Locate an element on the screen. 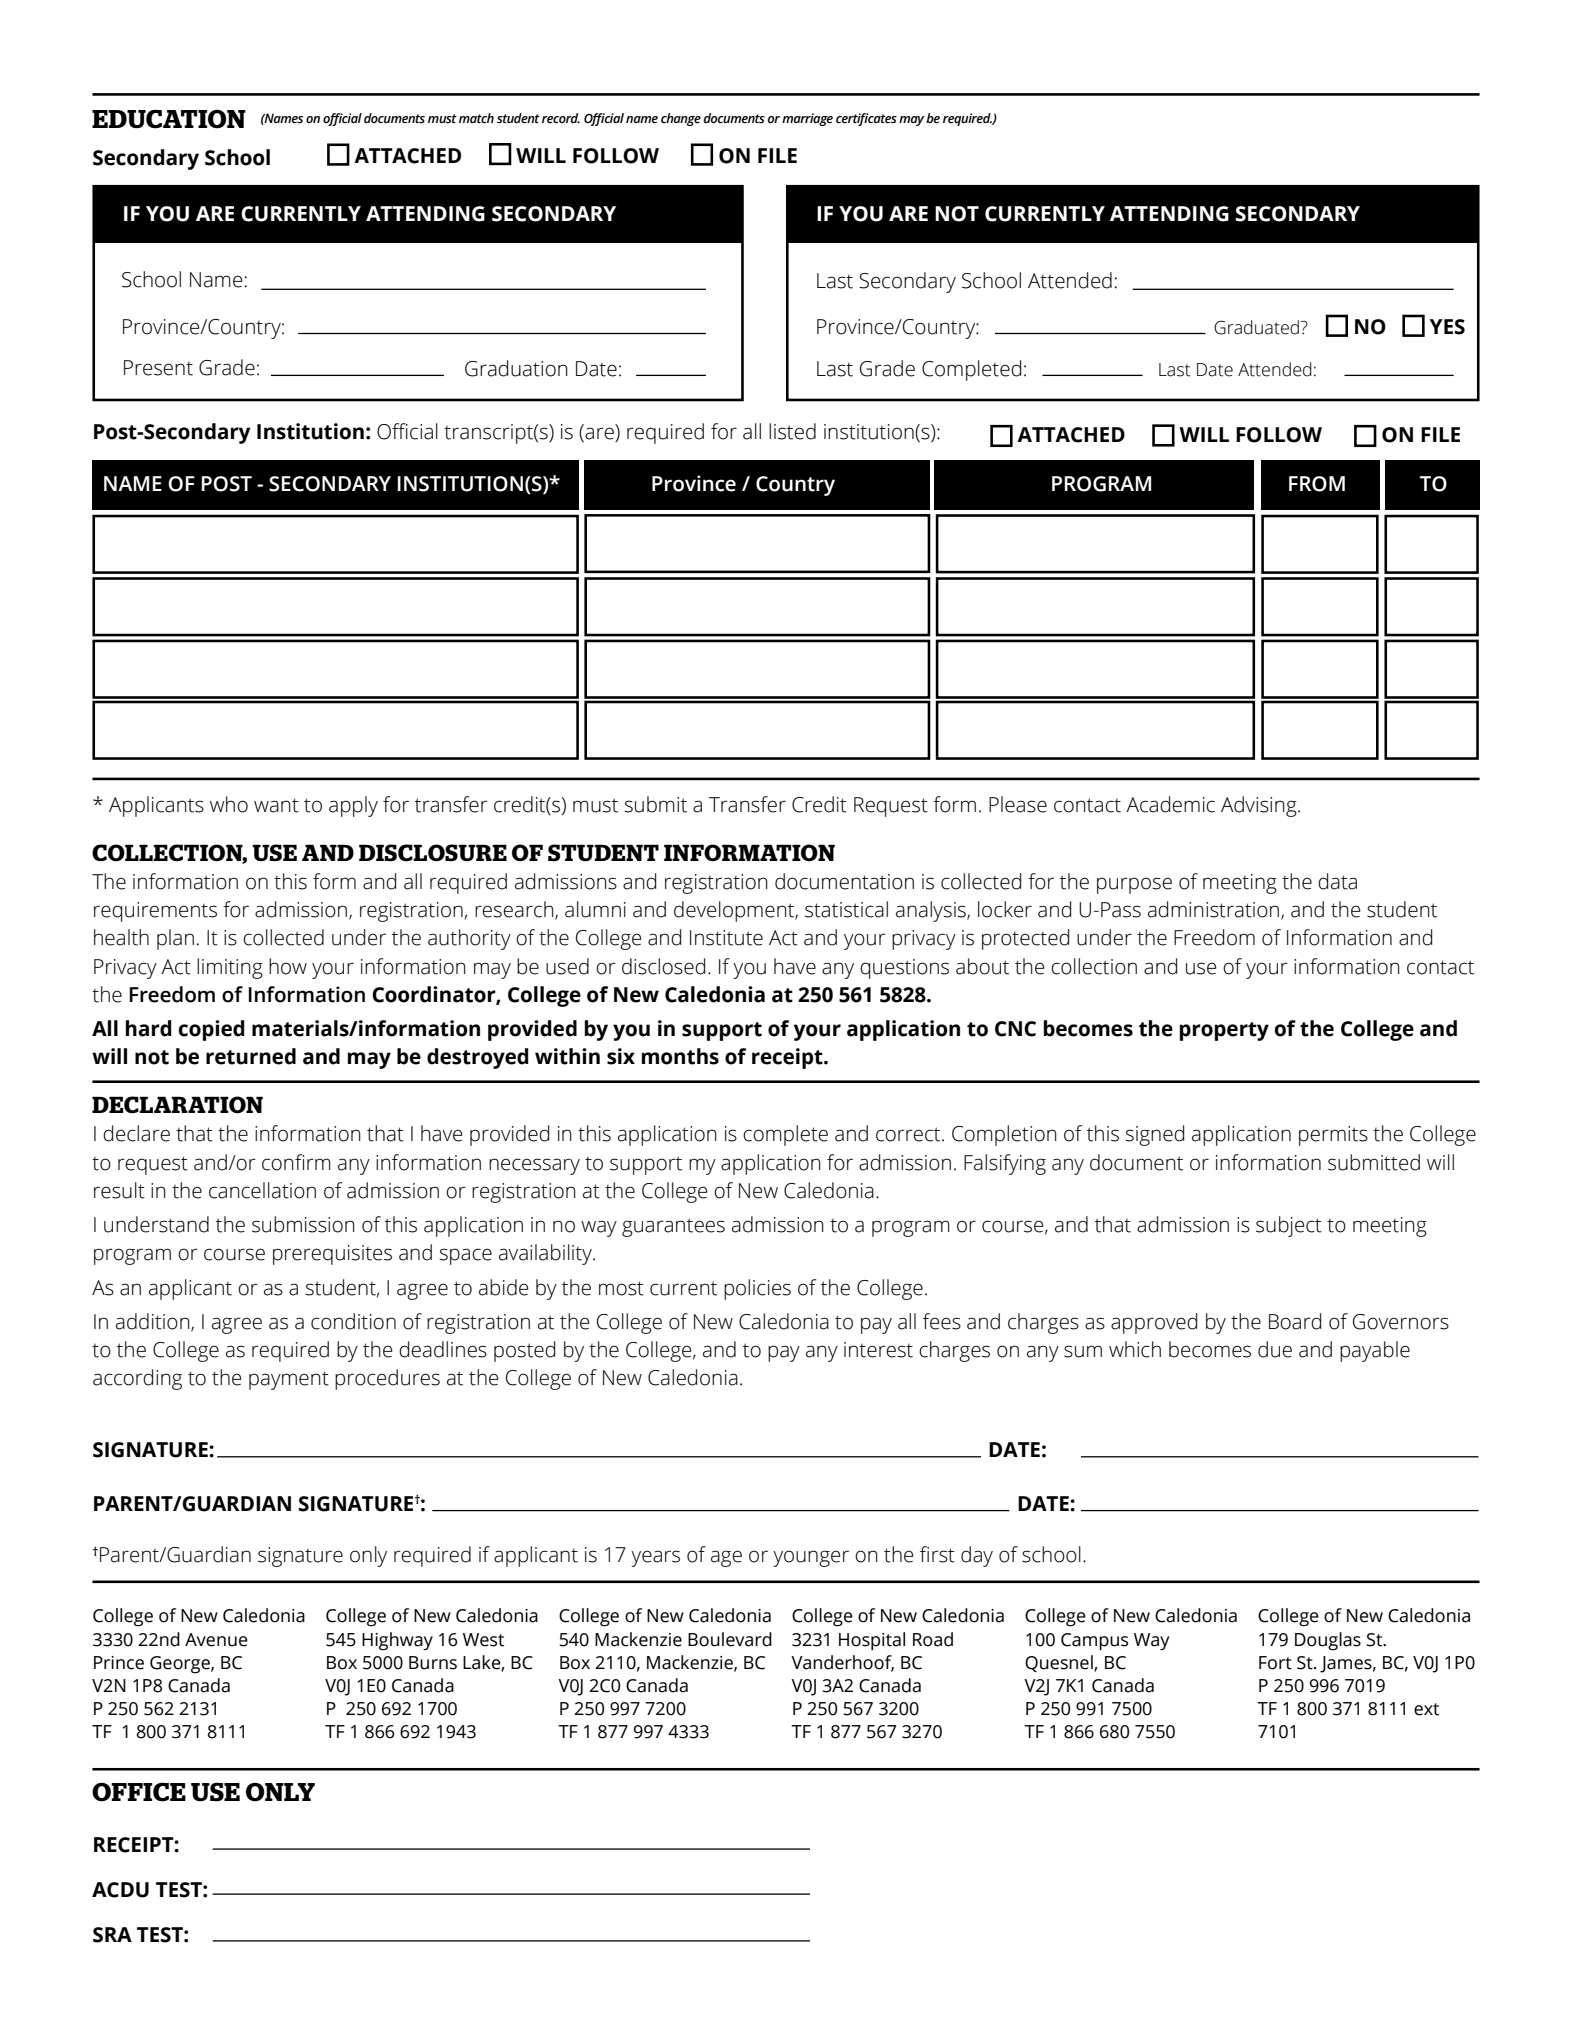  Boulevard is located at coordinates (730, 1639).
